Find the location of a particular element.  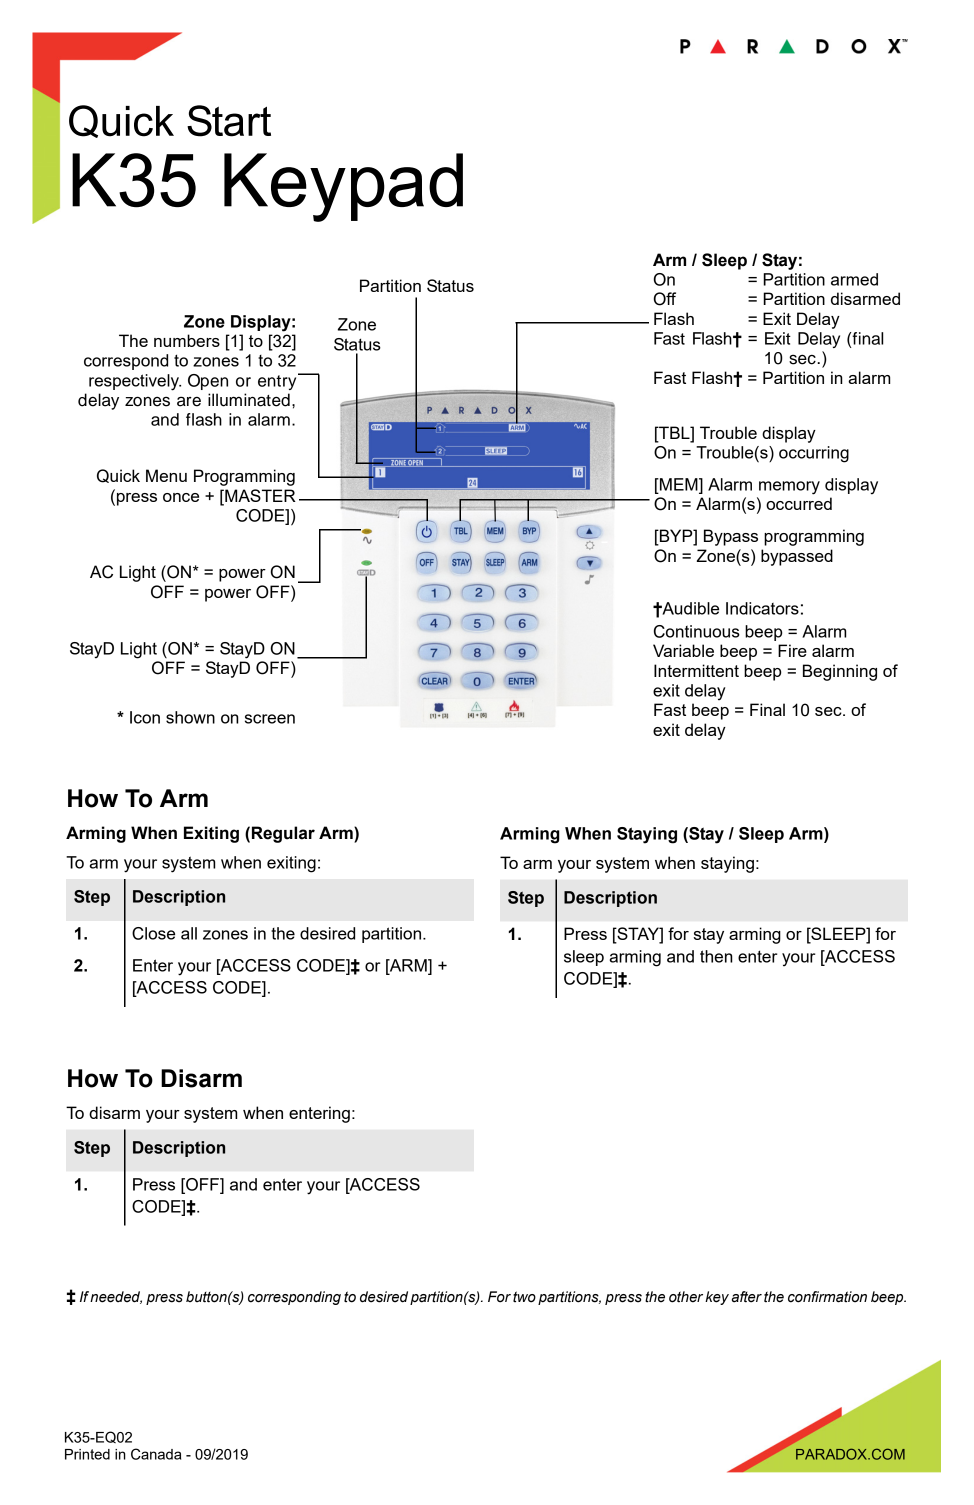

Variable is located at coordinates (683, 650).
